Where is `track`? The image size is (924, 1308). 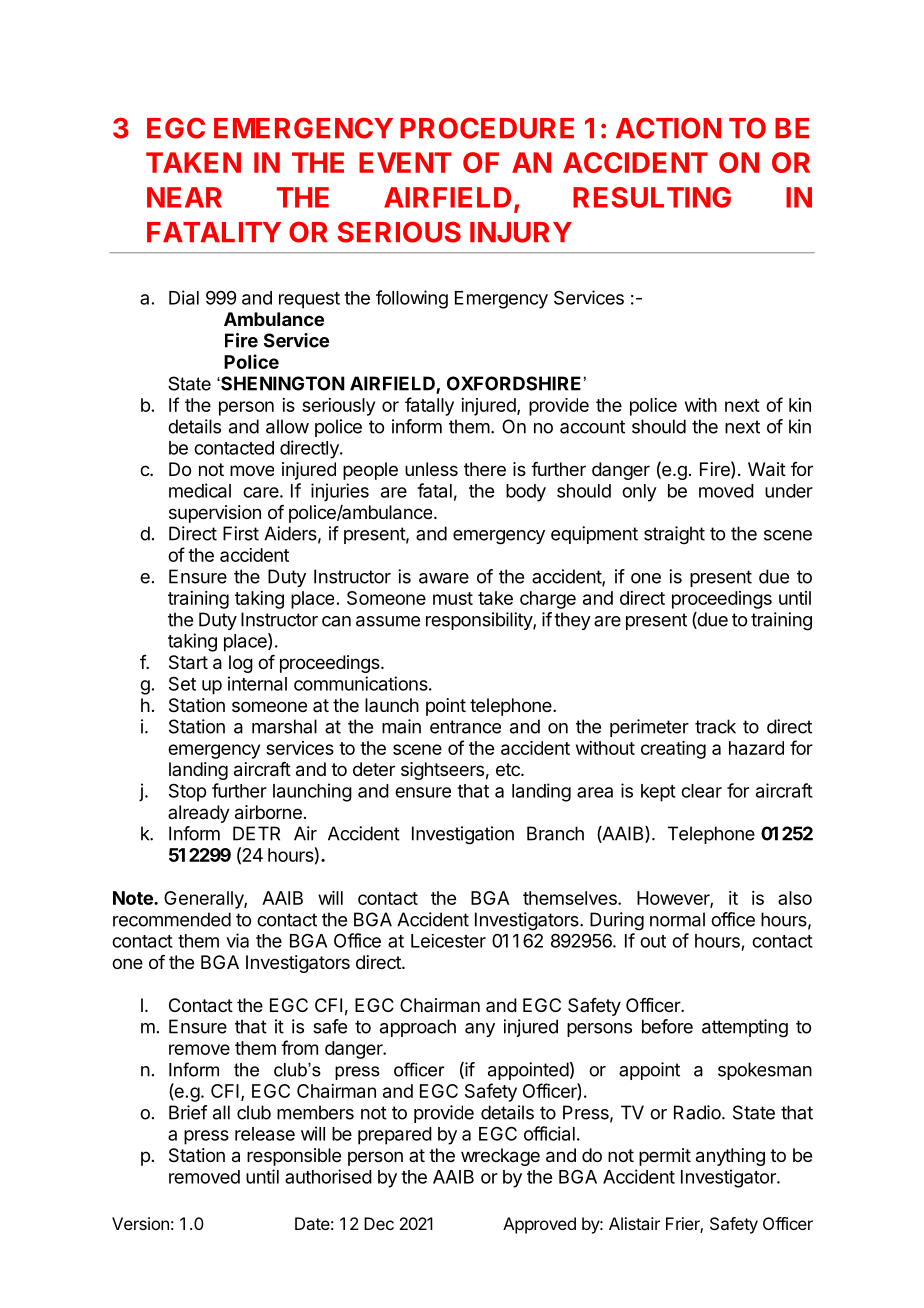
track is located at coordinates (715, 726).
